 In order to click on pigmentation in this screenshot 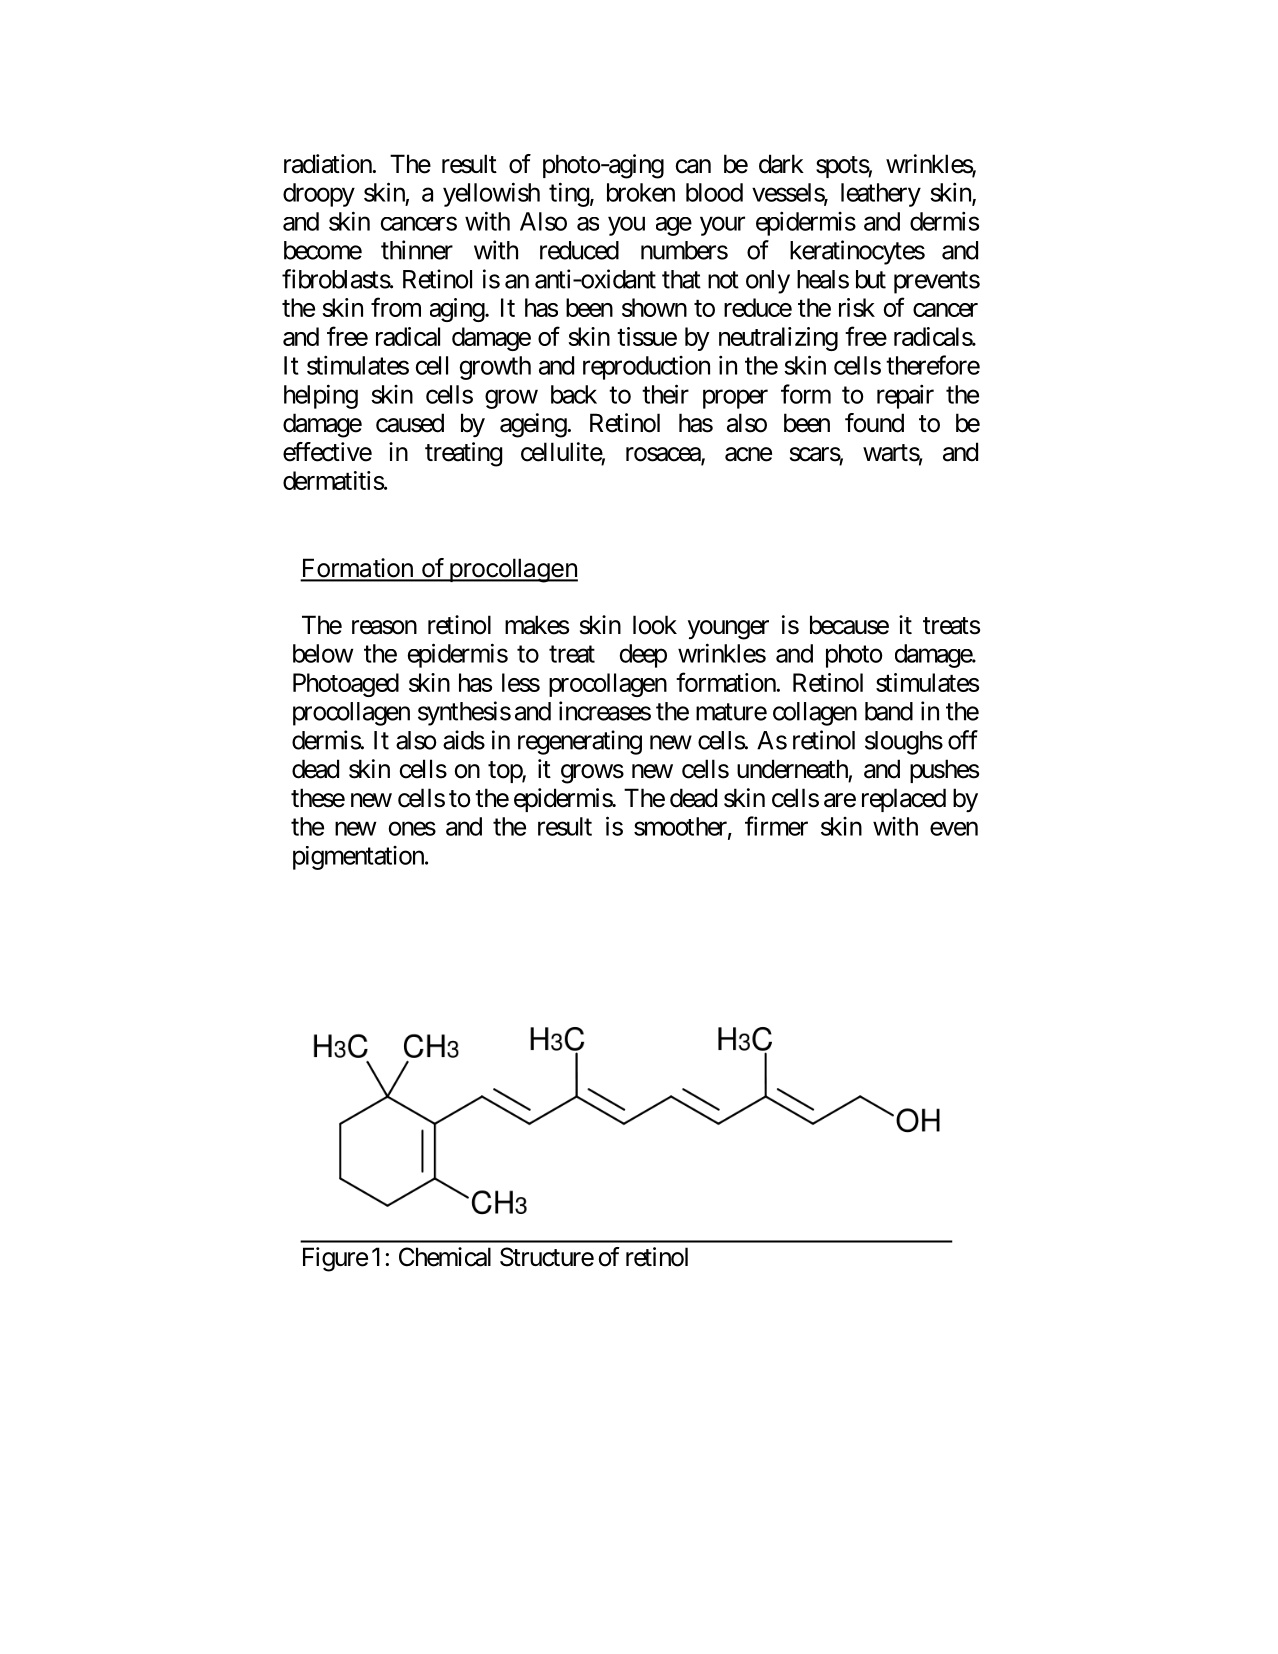, I will do `click(359, 858)`.
